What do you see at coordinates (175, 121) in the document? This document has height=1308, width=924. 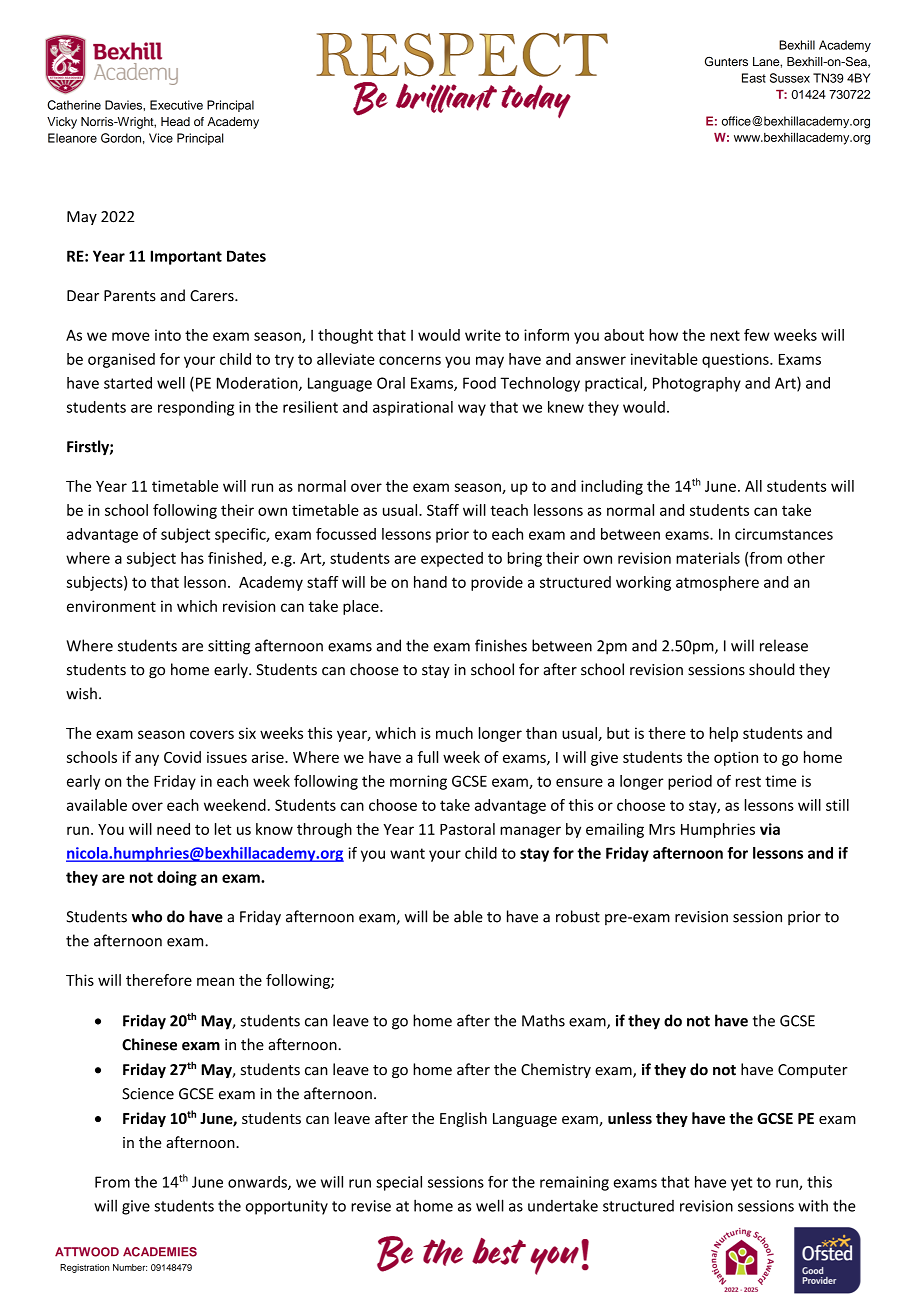 I see `Head` at bounding box center [175, 121].
